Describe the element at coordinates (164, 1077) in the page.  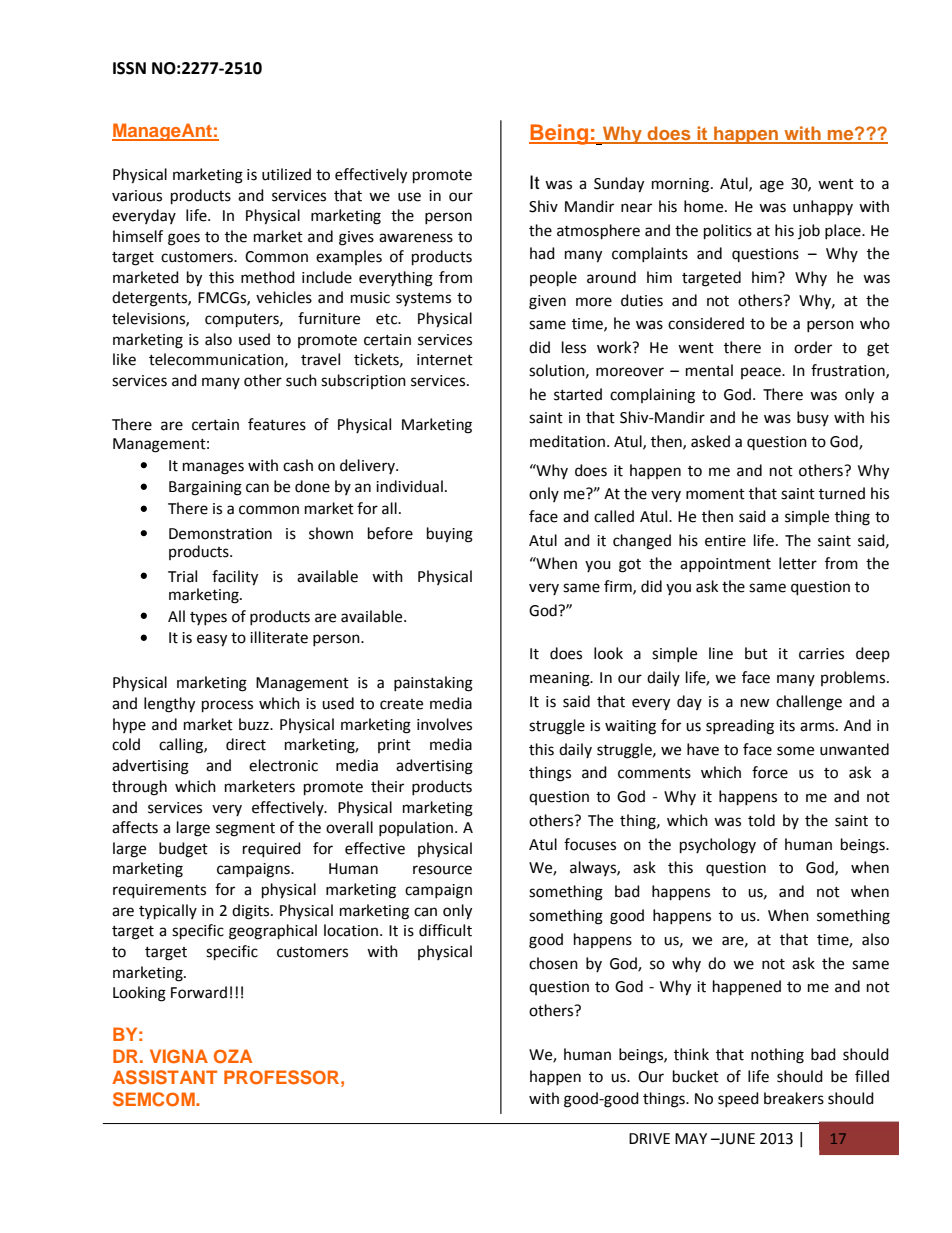
I see `ASSISTANT` at that location.
